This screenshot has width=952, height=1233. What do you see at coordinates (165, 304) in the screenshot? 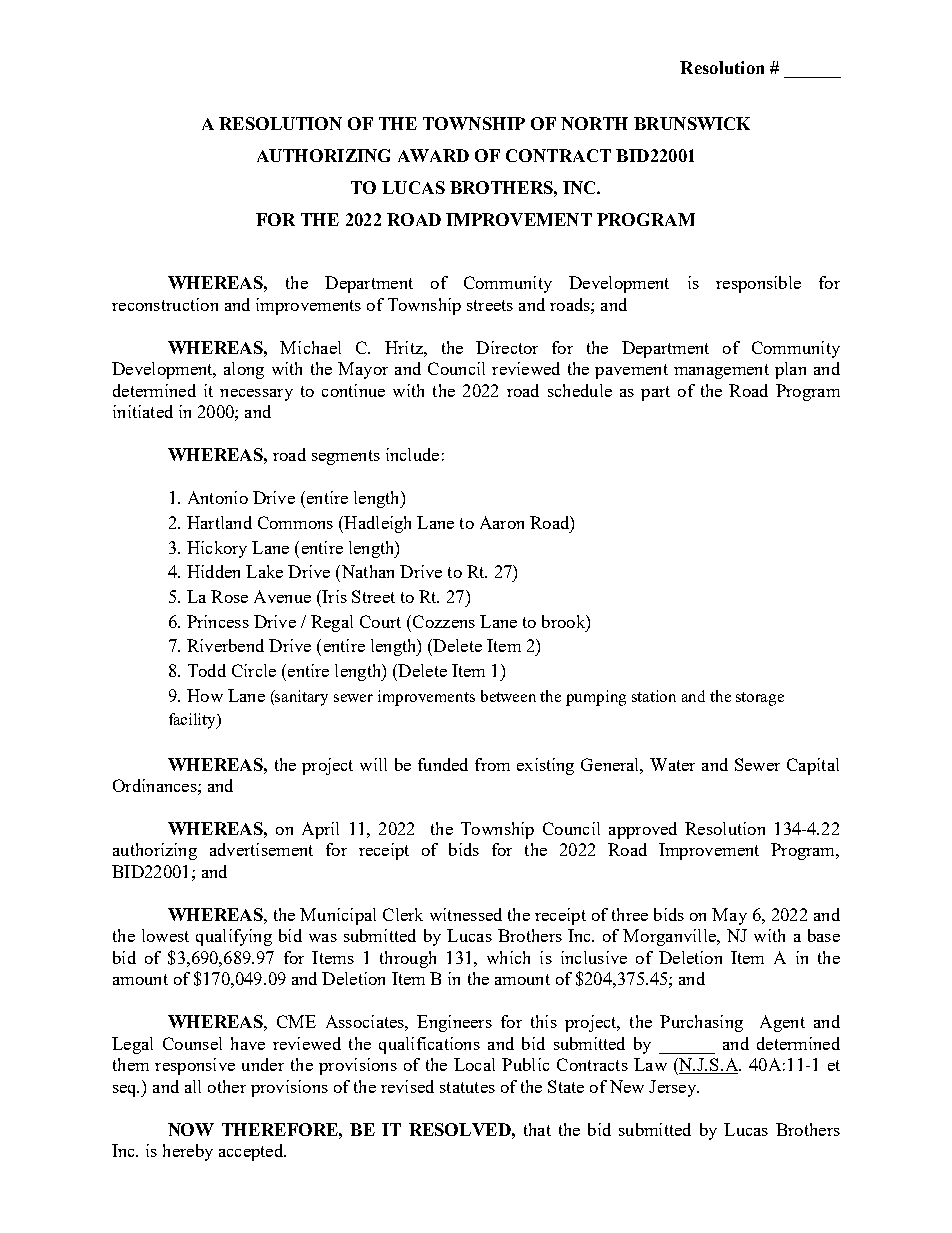
I see `reconstruction` at bounding box center [165, 304].
